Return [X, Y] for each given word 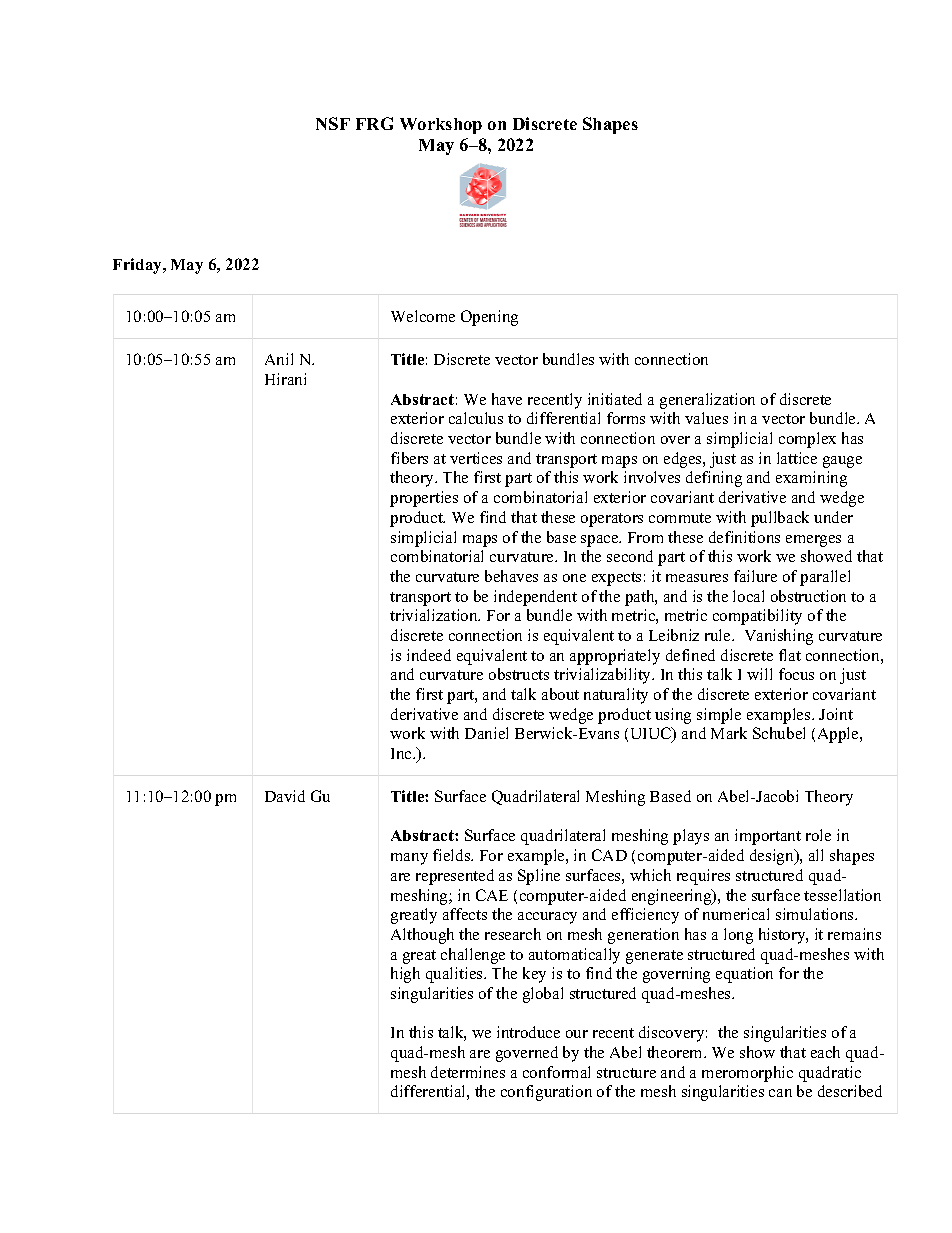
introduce [528, 1032]
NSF [333, 123]
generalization [707, 401]
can [780, 1093]
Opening [489, 318]
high [405, 975]
